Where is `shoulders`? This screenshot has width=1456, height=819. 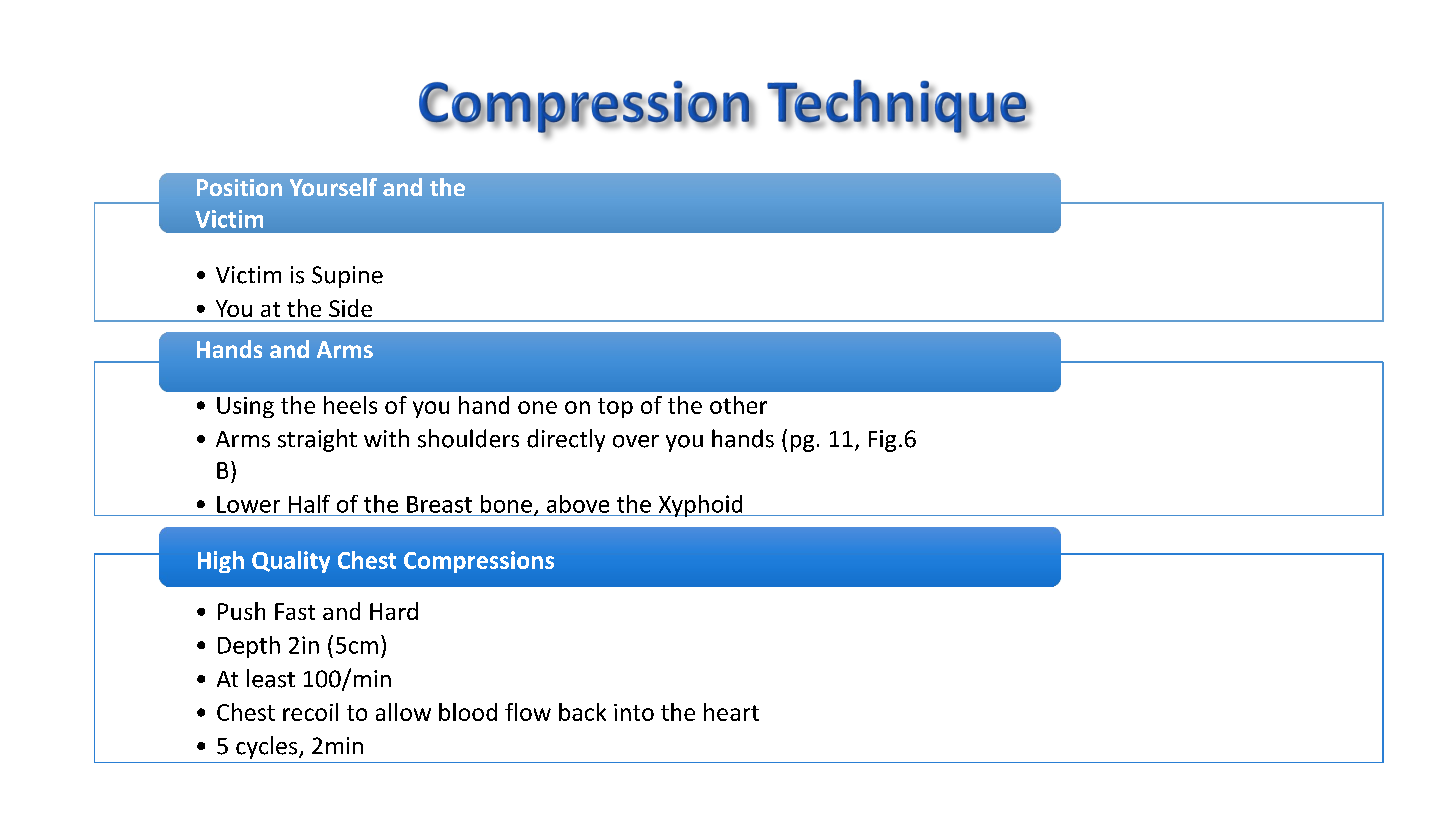 shoulders is located at coordinates (468, 438).
